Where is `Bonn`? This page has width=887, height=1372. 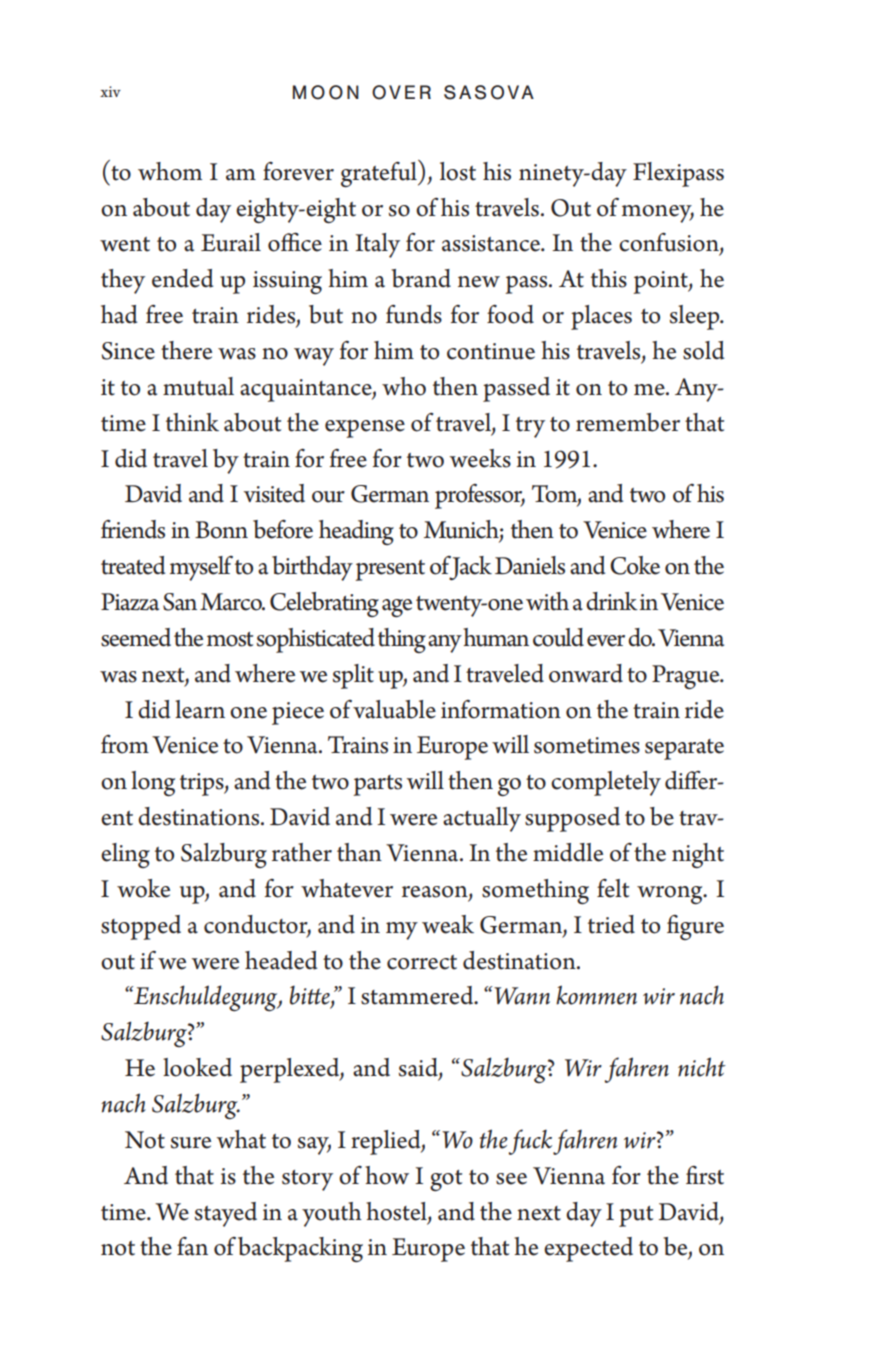 Bonn is located at coordinates (221, 530).
